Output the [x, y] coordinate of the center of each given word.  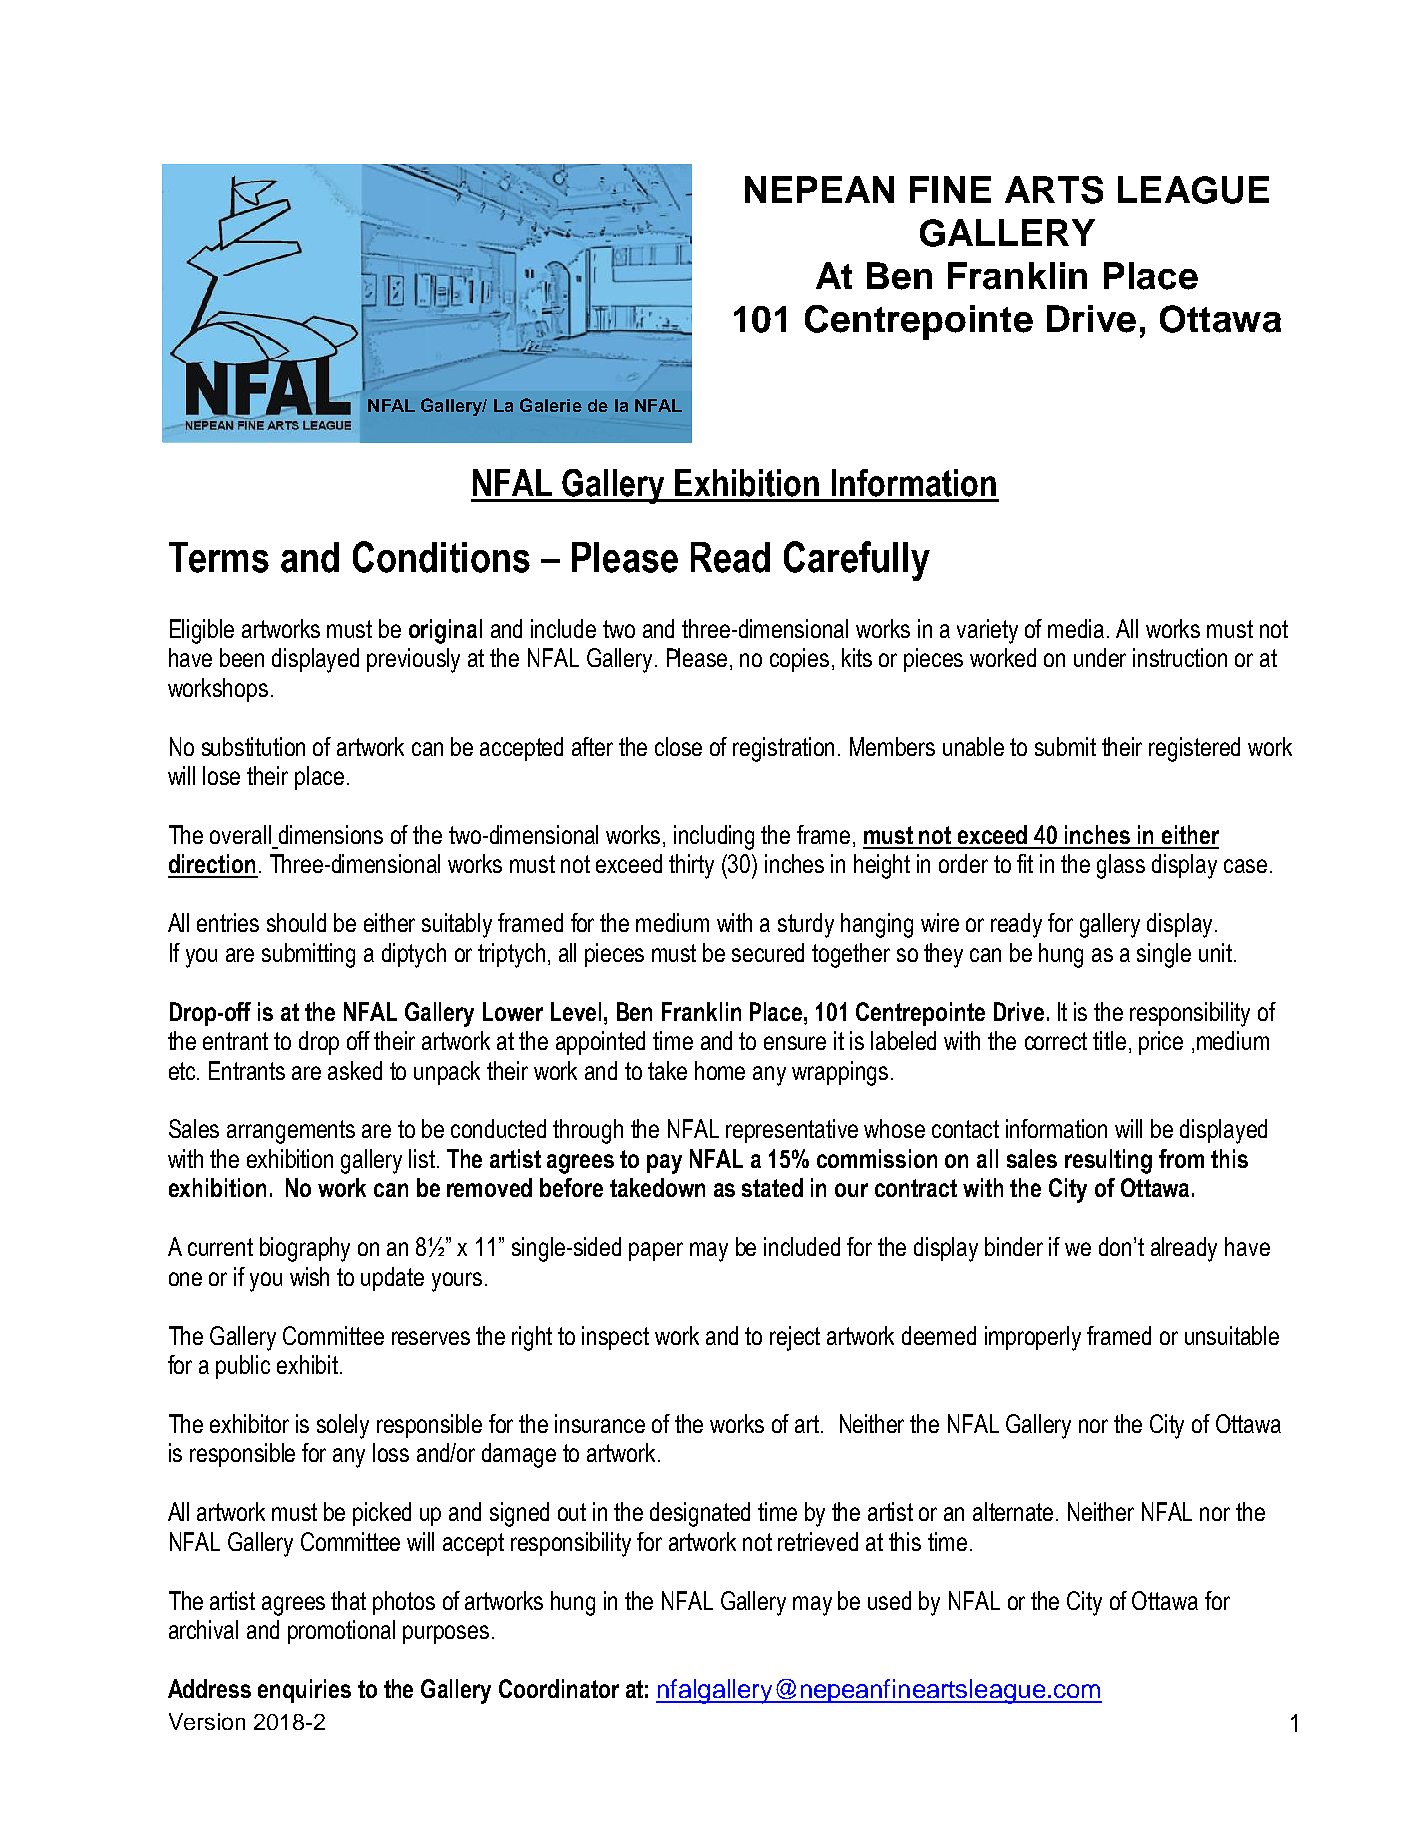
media [1076, 628]
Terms [219, 557]
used [889, 1600]
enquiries [304, 1691]
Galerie [551, 405]
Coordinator [559, 1688]
